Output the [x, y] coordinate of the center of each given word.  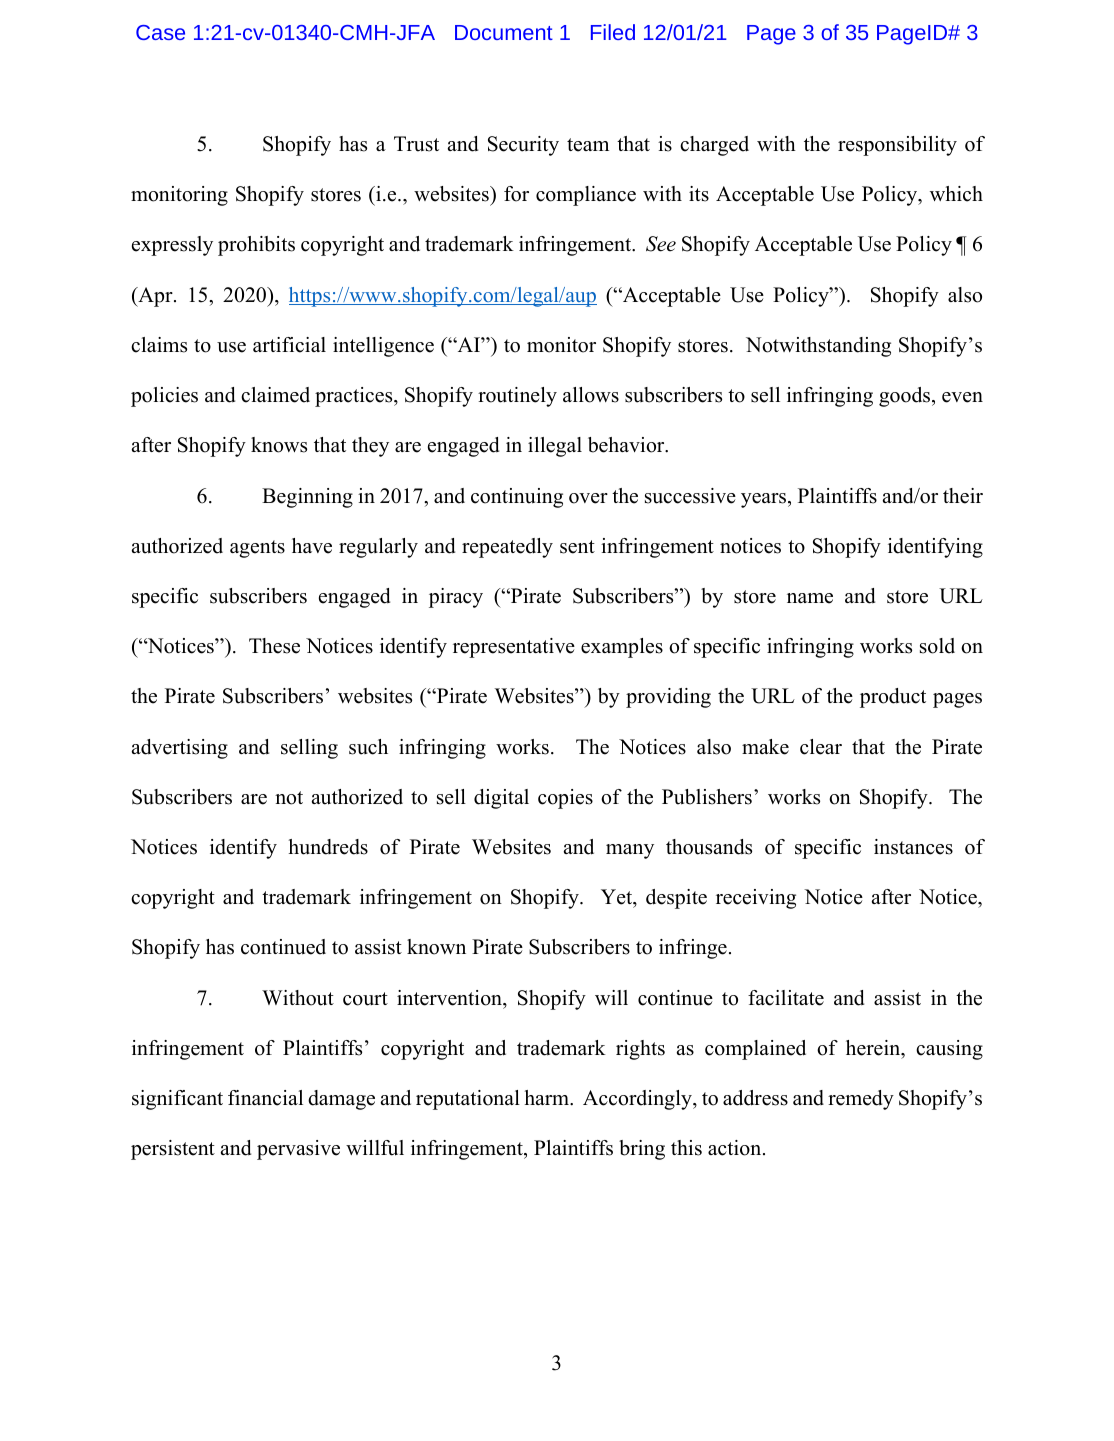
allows [591, 395]
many [630, 851]
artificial [289, 345]
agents [257, 549]
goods [906, 397]
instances [913, 847]
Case [160, 32]
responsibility [897, 146]
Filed [613, 32]
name [810, 598]
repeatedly [507, 548]
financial [265, 1098]
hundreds [328, 847]
